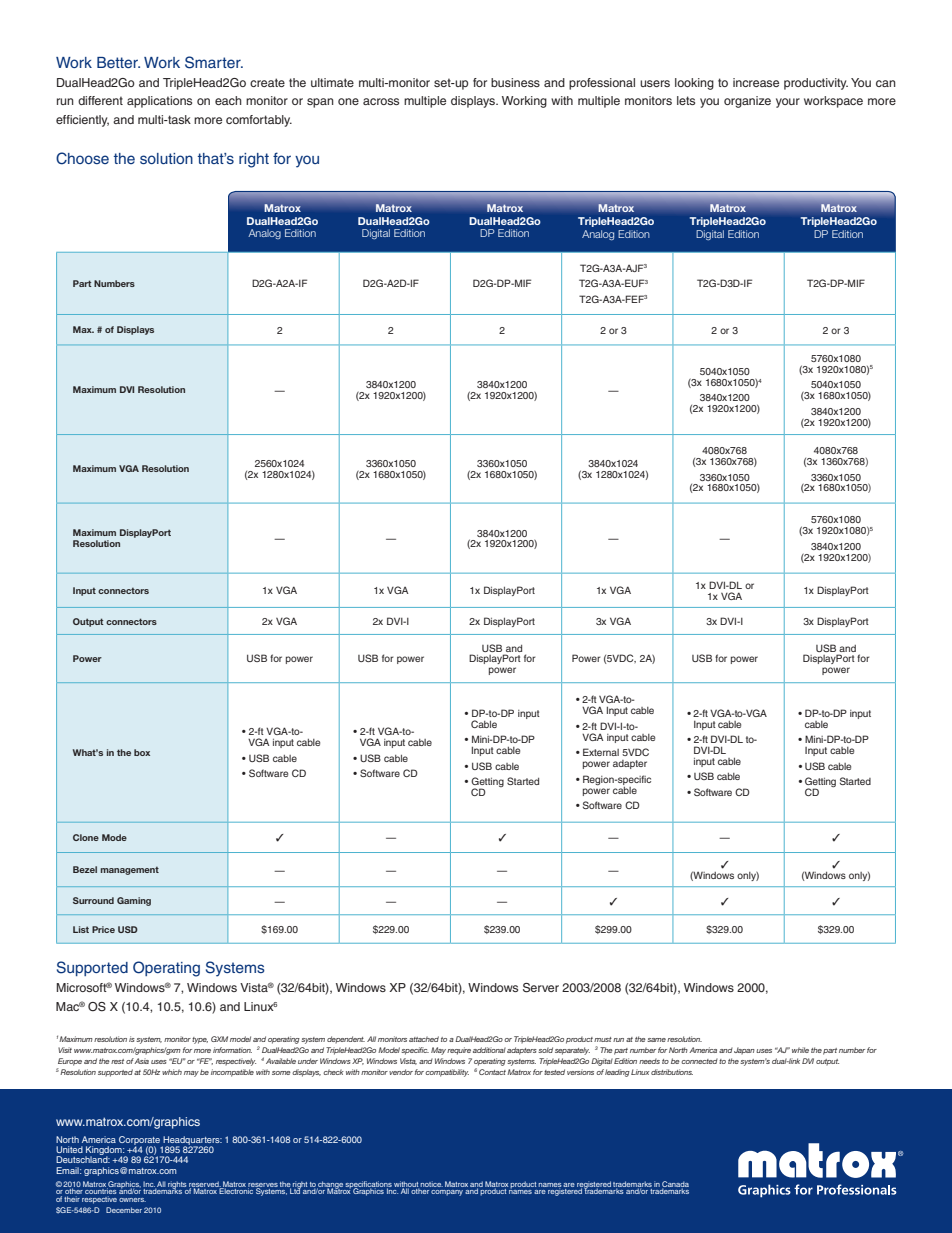 This image has width=952, height=1233. I want to click on External, so click(601, 752).
